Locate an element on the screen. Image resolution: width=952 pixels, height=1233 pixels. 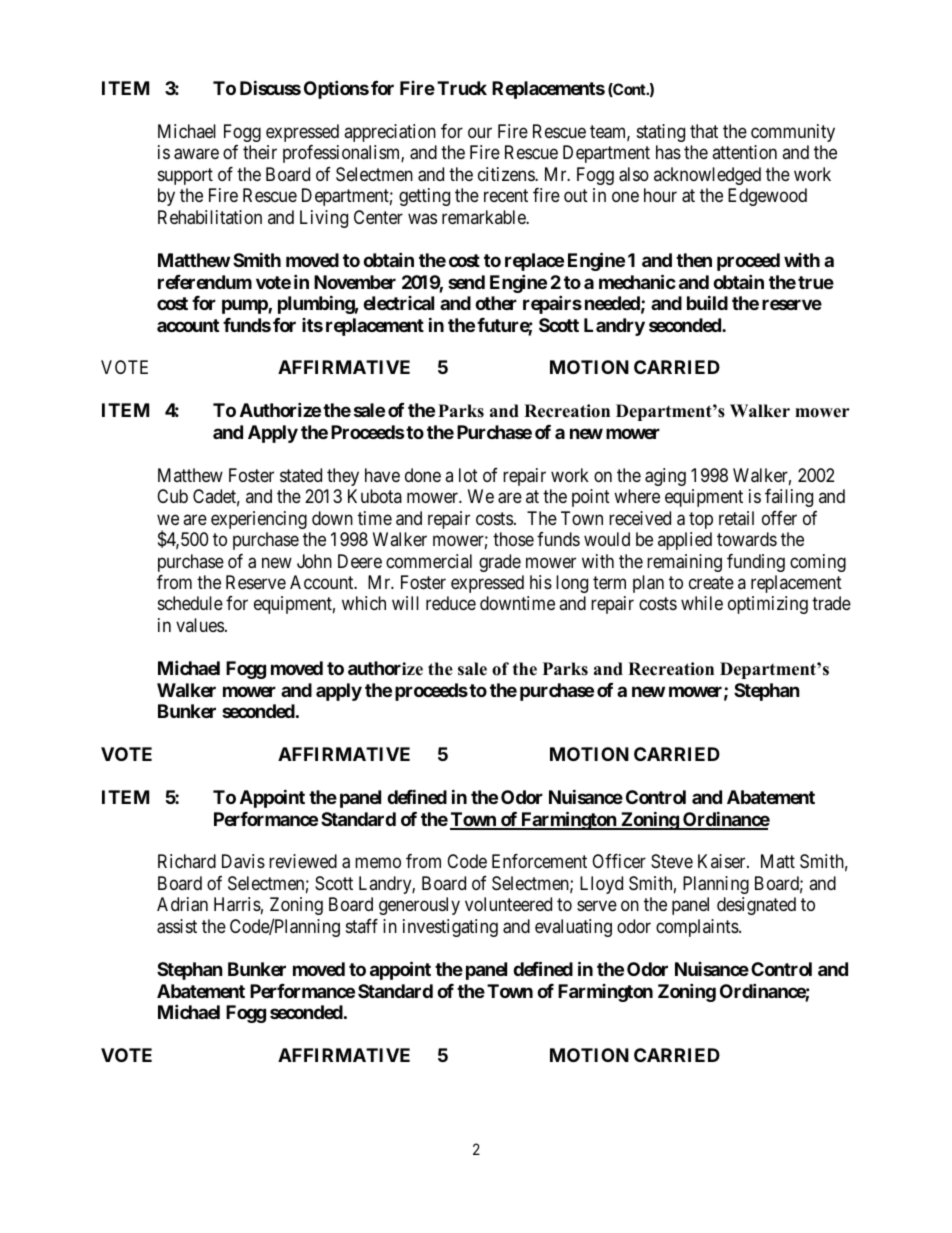
Truck is located at coordinates (462, 88).
